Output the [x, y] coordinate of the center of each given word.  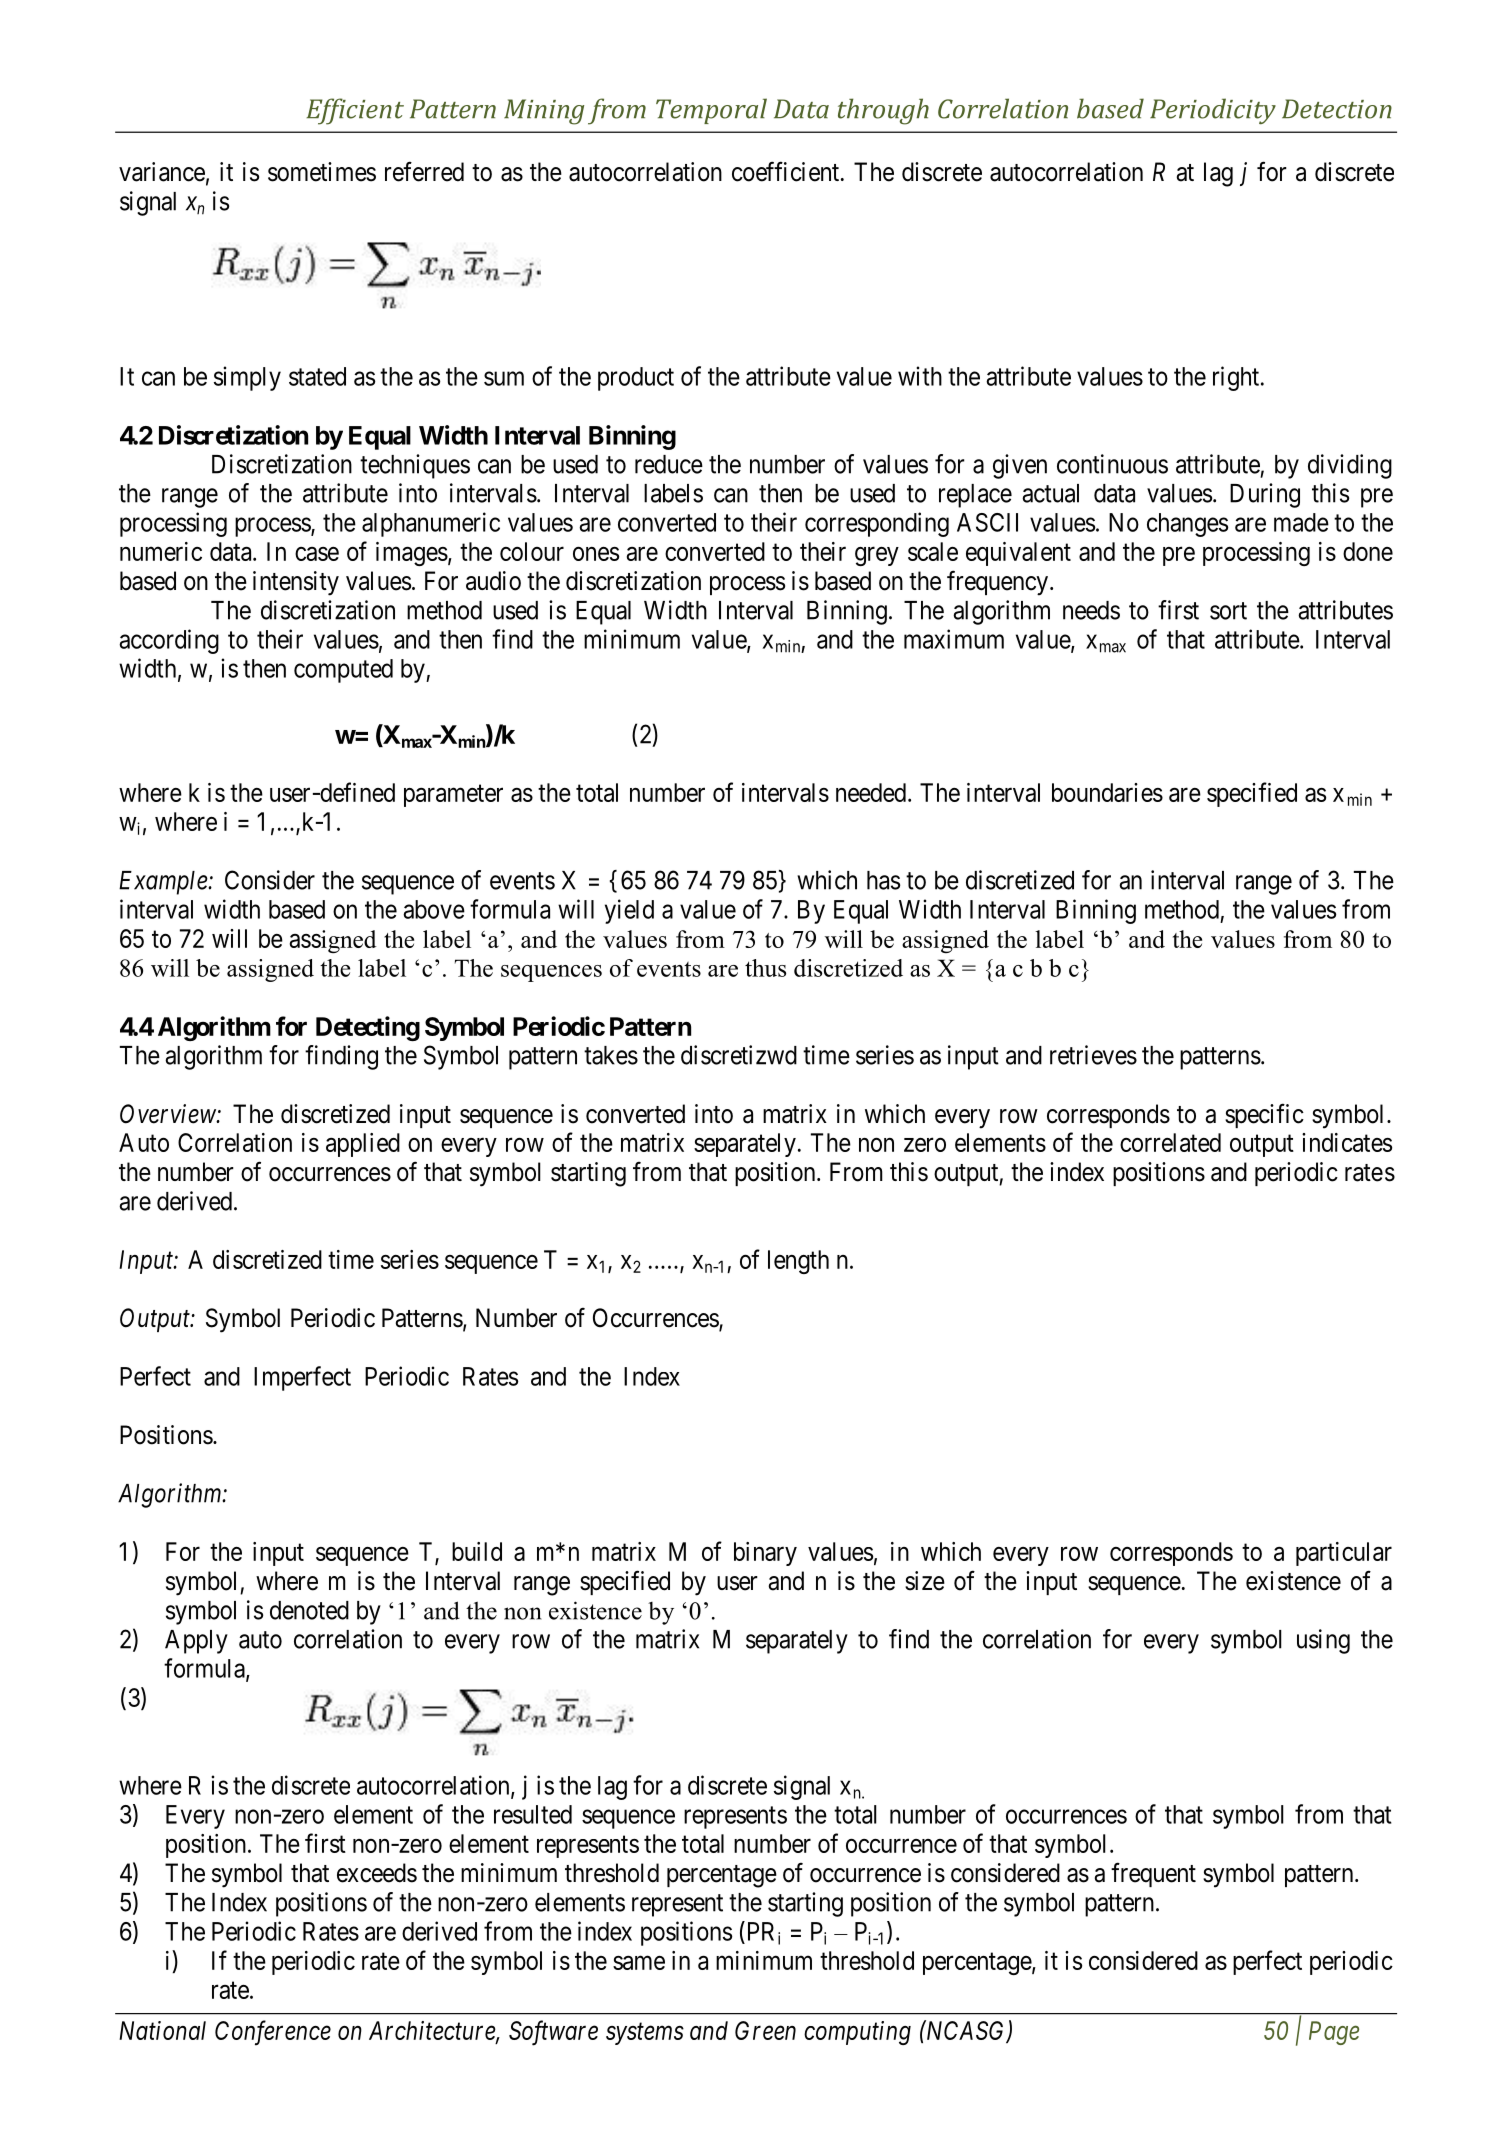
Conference [273, 2033]
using [1323, 1641]
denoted [309, 1610]
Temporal [711, 111]
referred [424, 171]
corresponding [877, 524]
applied [363, 1145]
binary [765, 1554]
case [317, 554]
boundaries [1107, 792]
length [798, 1262]
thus [765, 968]
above [434, 909]
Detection [1337, 109]
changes [1187, 525]
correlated [1170, 1142]
